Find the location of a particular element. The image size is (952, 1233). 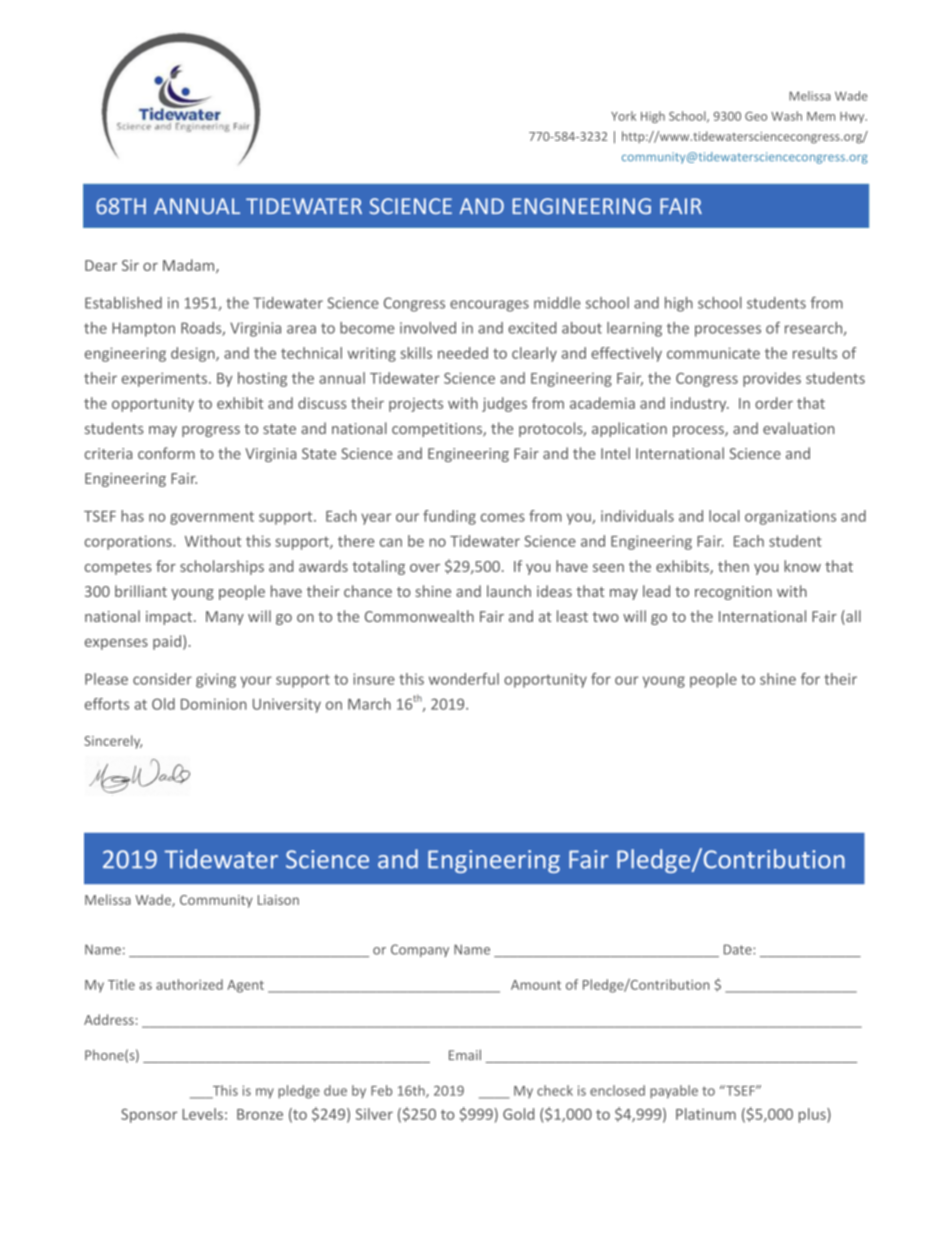

impact is located at coordinates (169, 618).
